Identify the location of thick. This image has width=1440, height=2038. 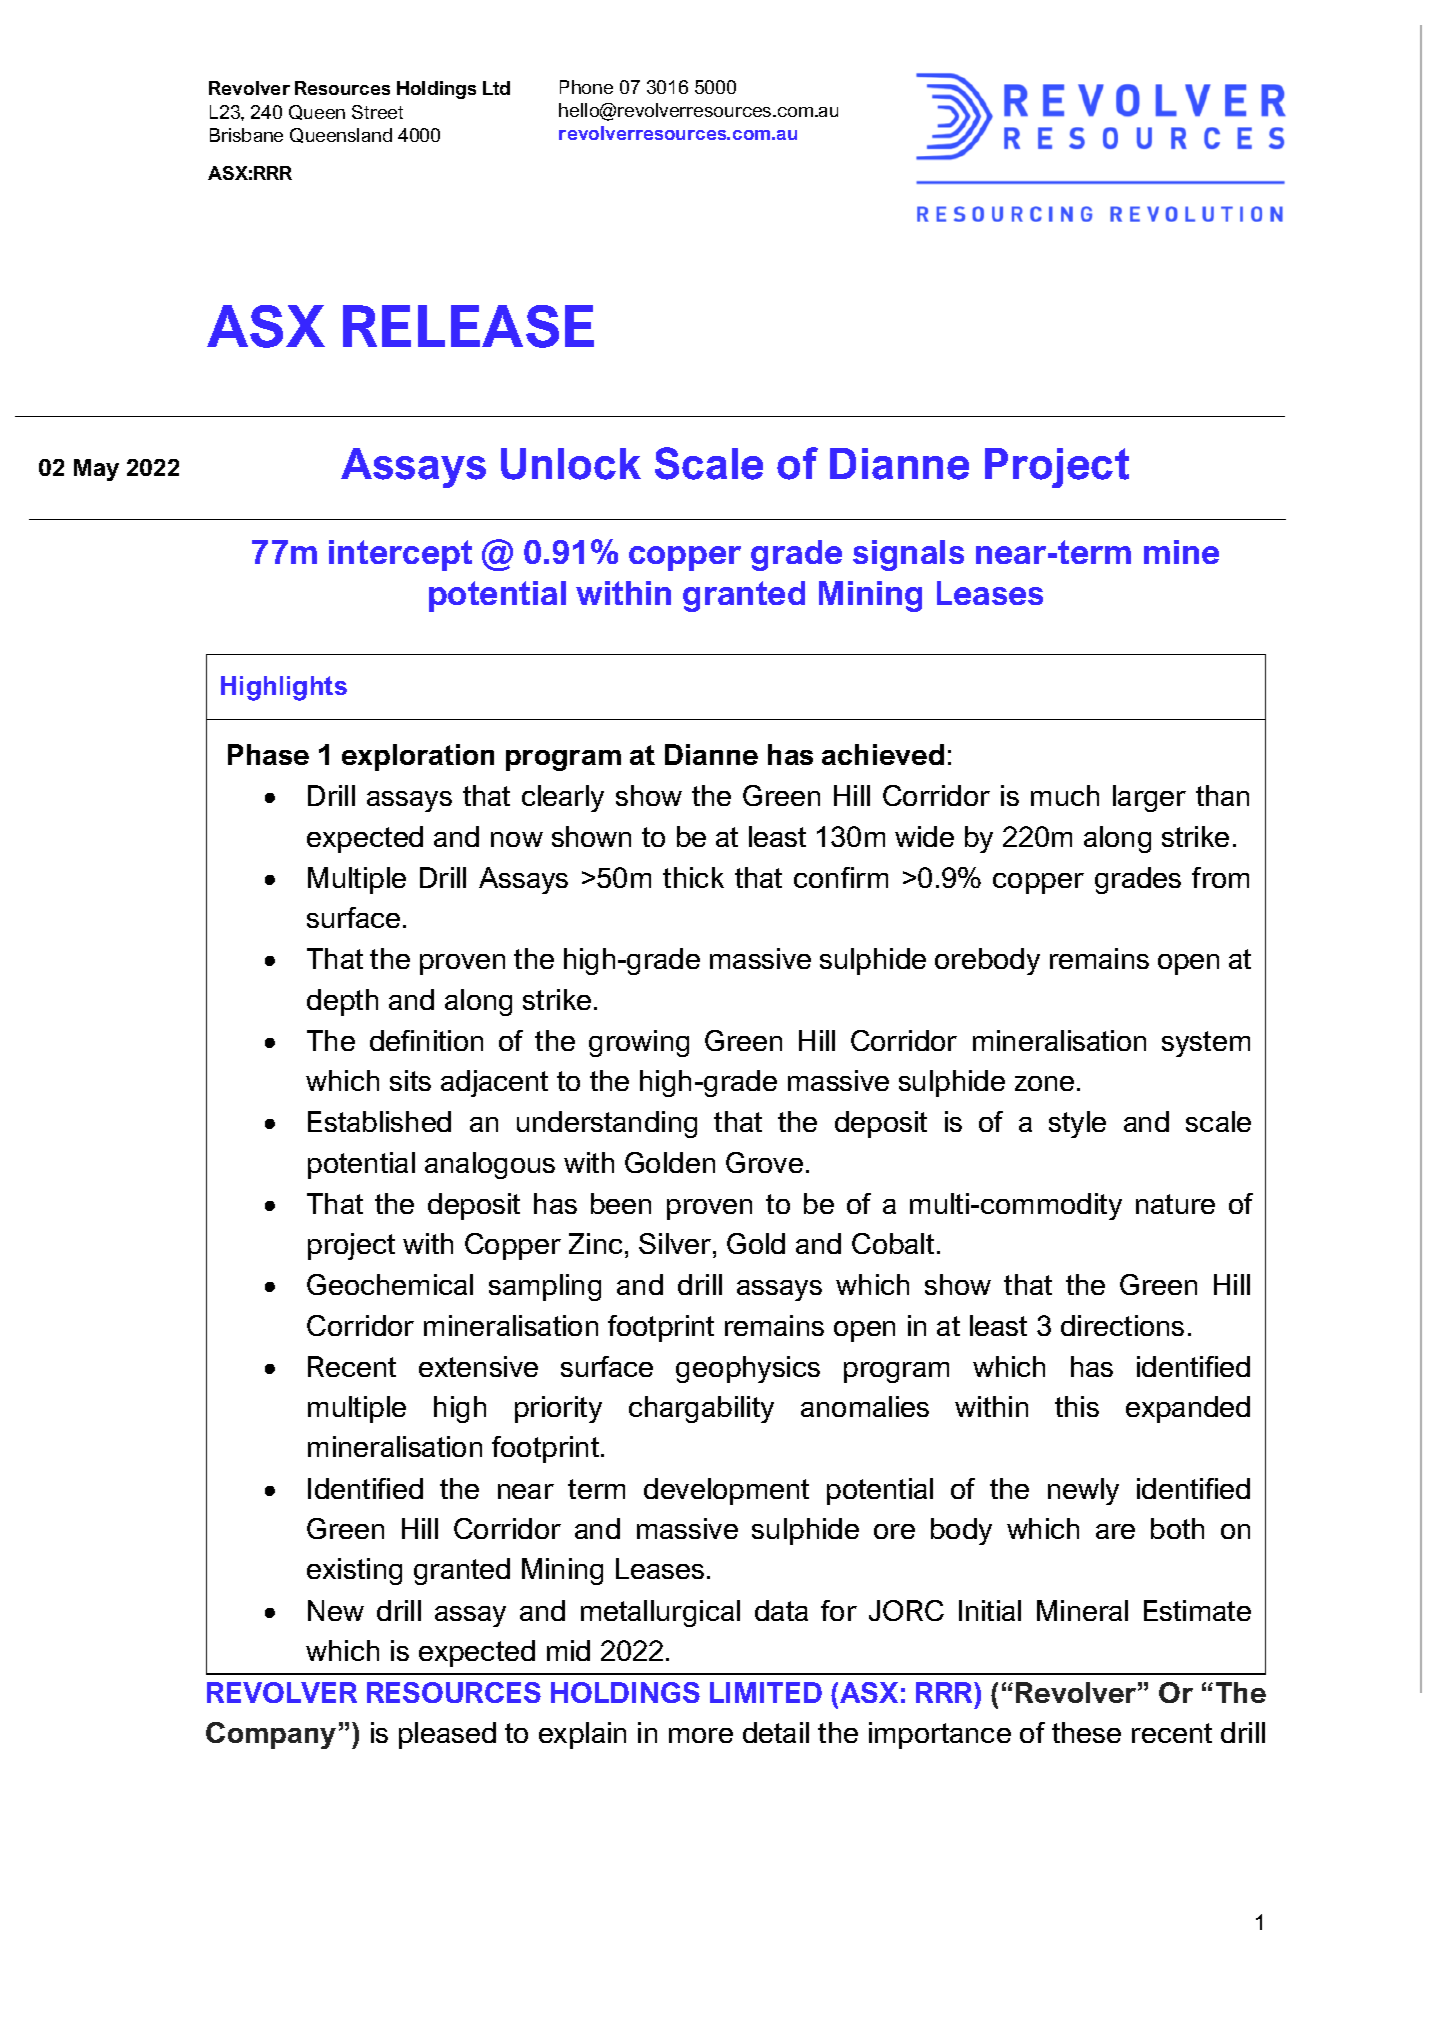
(693, 877).
